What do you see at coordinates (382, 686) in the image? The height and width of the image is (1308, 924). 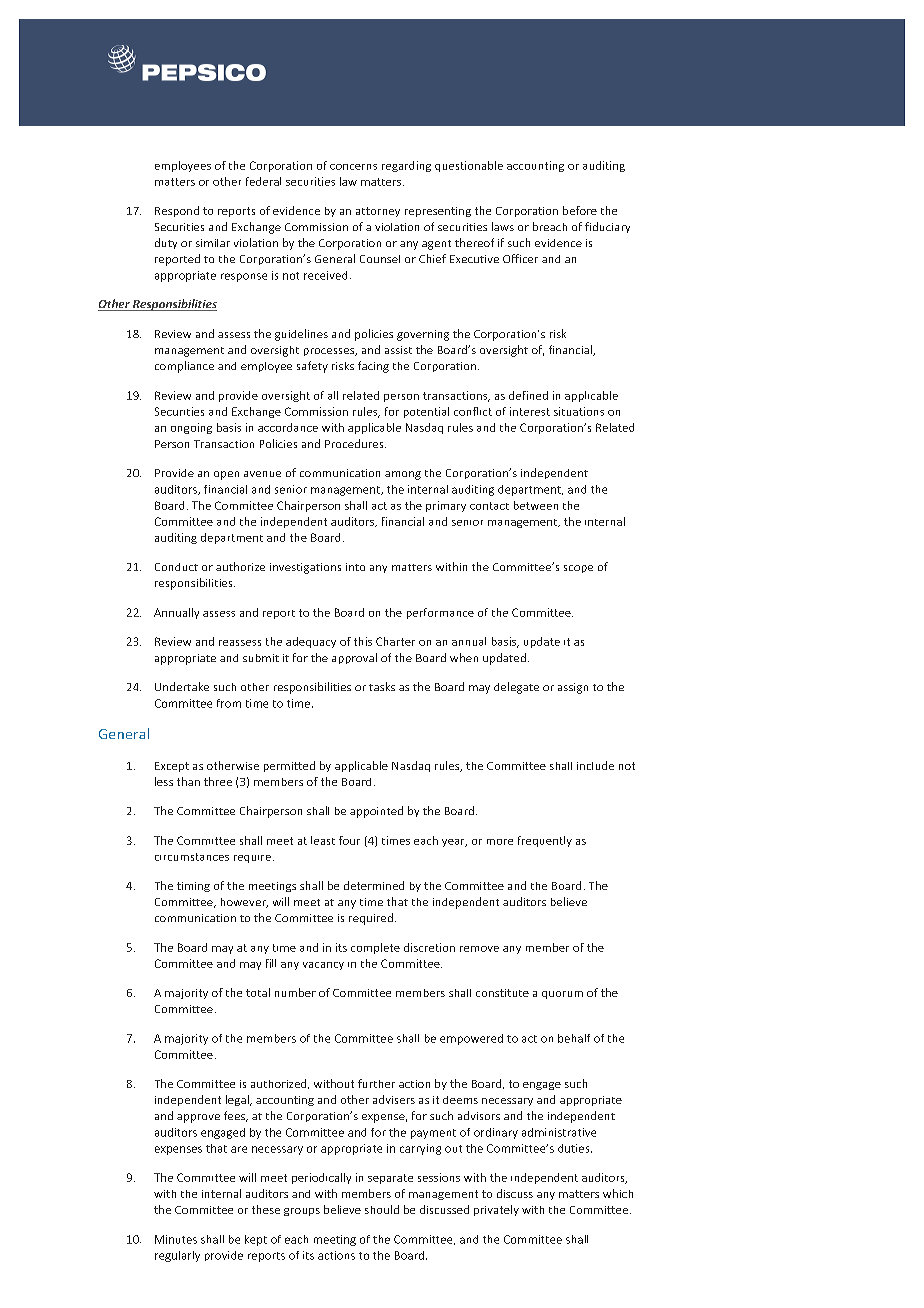 I see `tasks` at bounding box center [382, 686].
